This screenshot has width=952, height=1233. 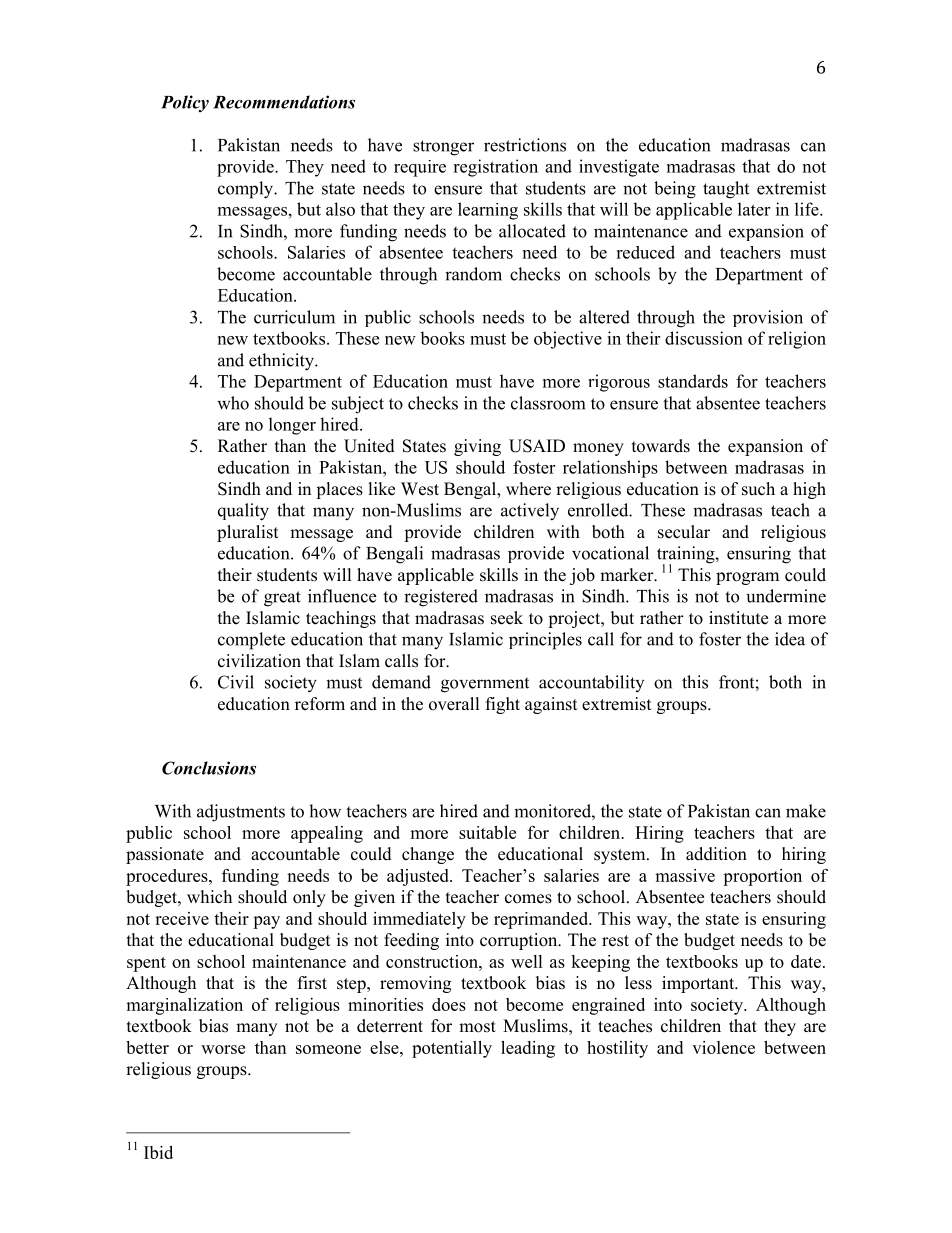 What do you see at coordinates (758, 489) in the screenshot?
I see `such` at bounding box center [758, 489].
